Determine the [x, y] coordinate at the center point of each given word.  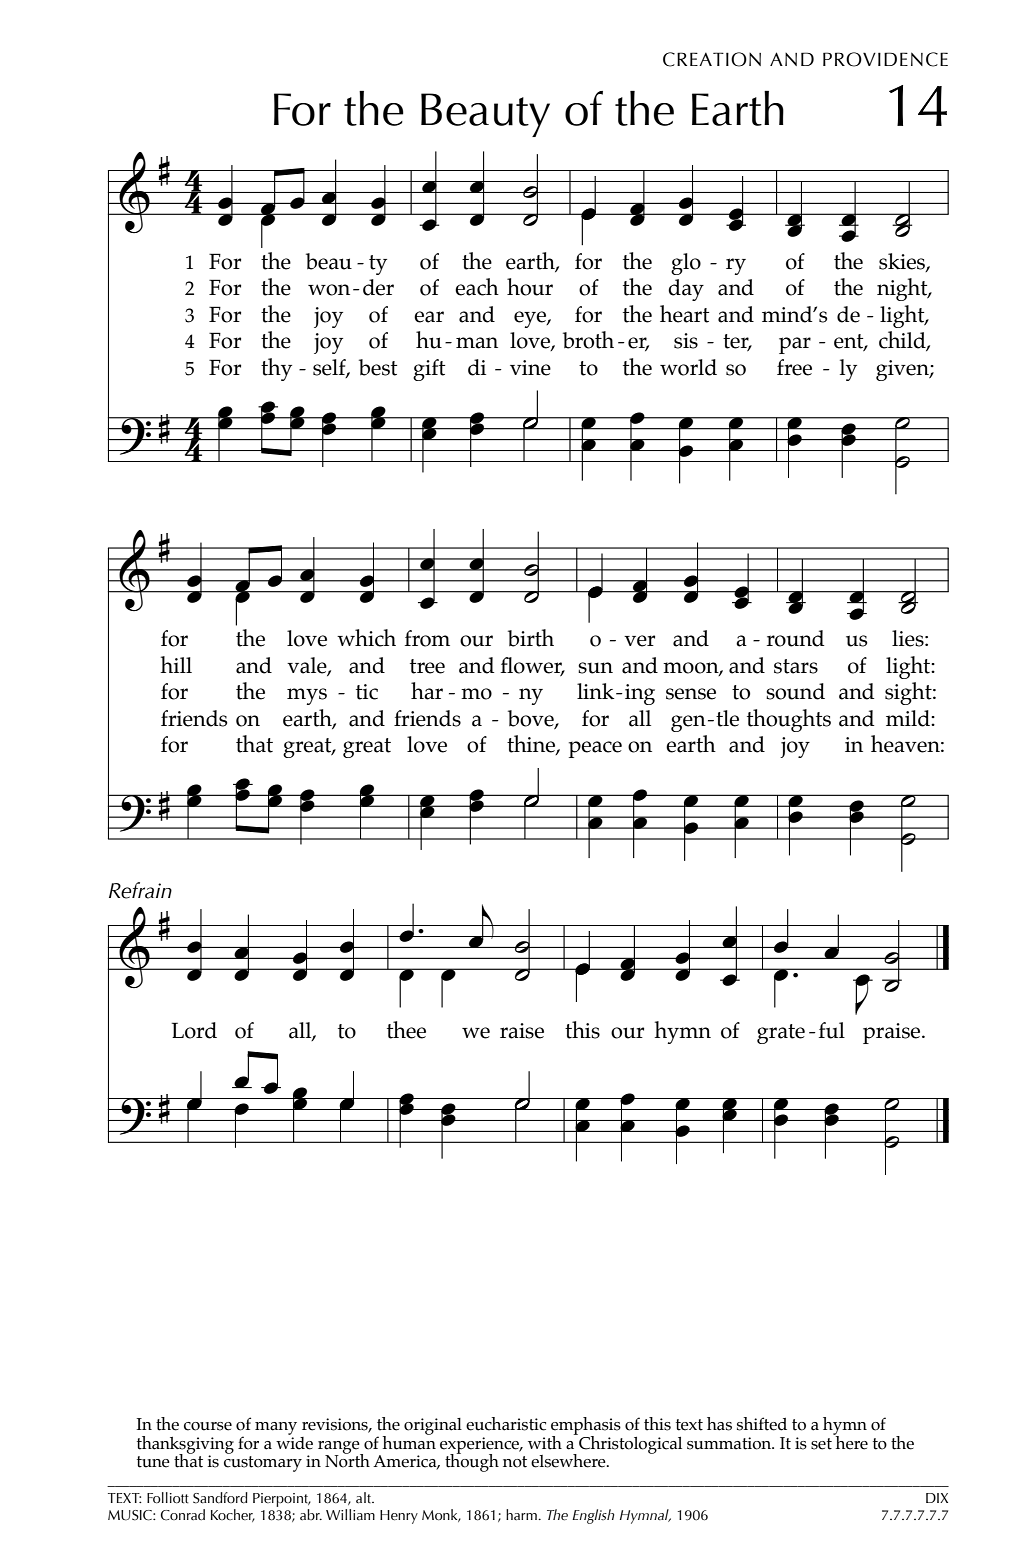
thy [276, 369]
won [329, 290]
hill [176, 664]
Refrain [140, 890]
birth [531, 638]
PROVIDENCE [885, 59]
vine [530, 368]
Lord [194, 1030]
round [795, 638]
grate [781, 1034]
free [794, 367]
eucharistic [506, 1424]
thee [406, 1030]
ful [832, 1030]
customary [263, 1464]
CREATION [712, 59]
